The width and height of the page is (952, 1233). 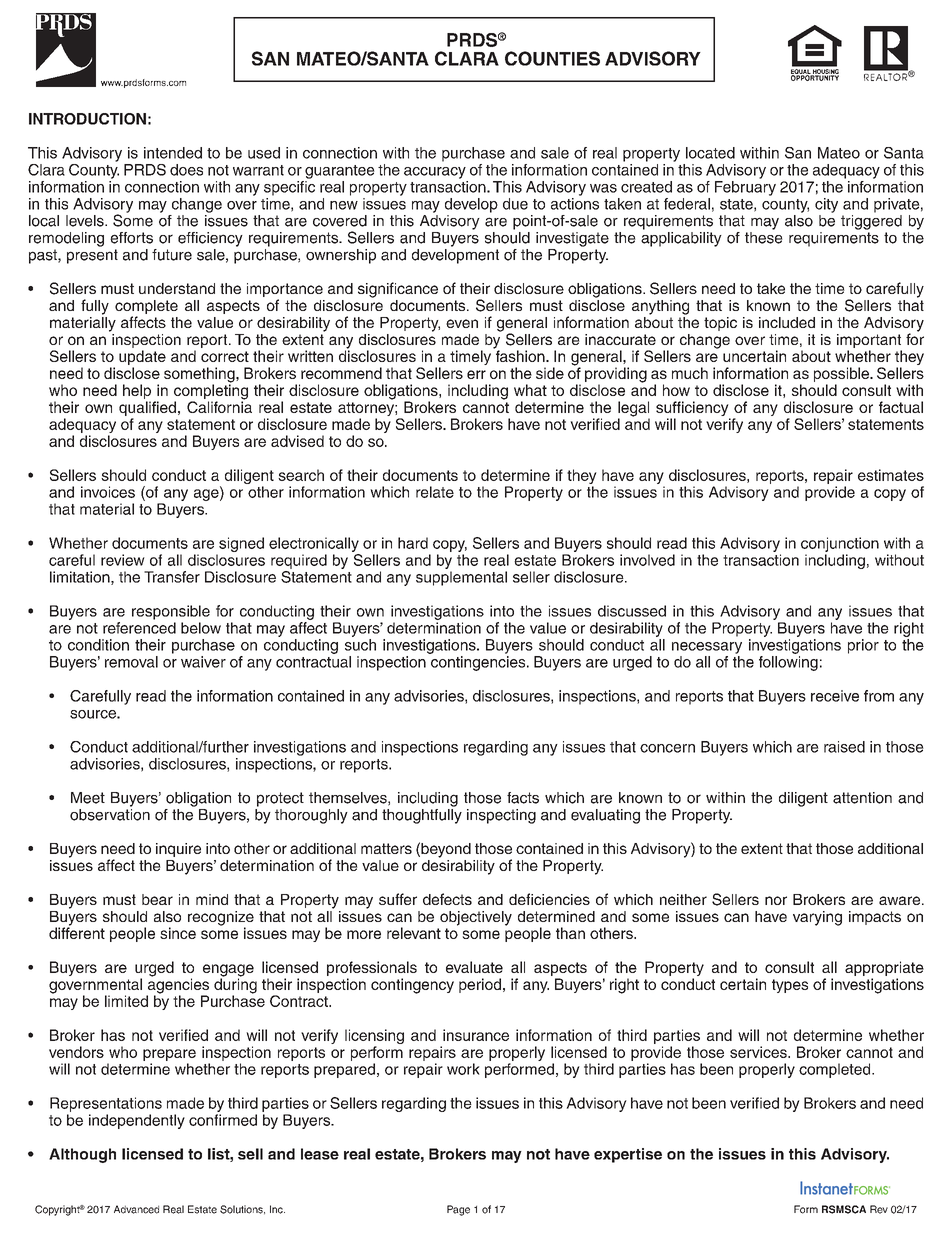 What do you see at coordinates (136, 1209) in the page?
I see `Advanced` at bounding box center [136, 1209].
